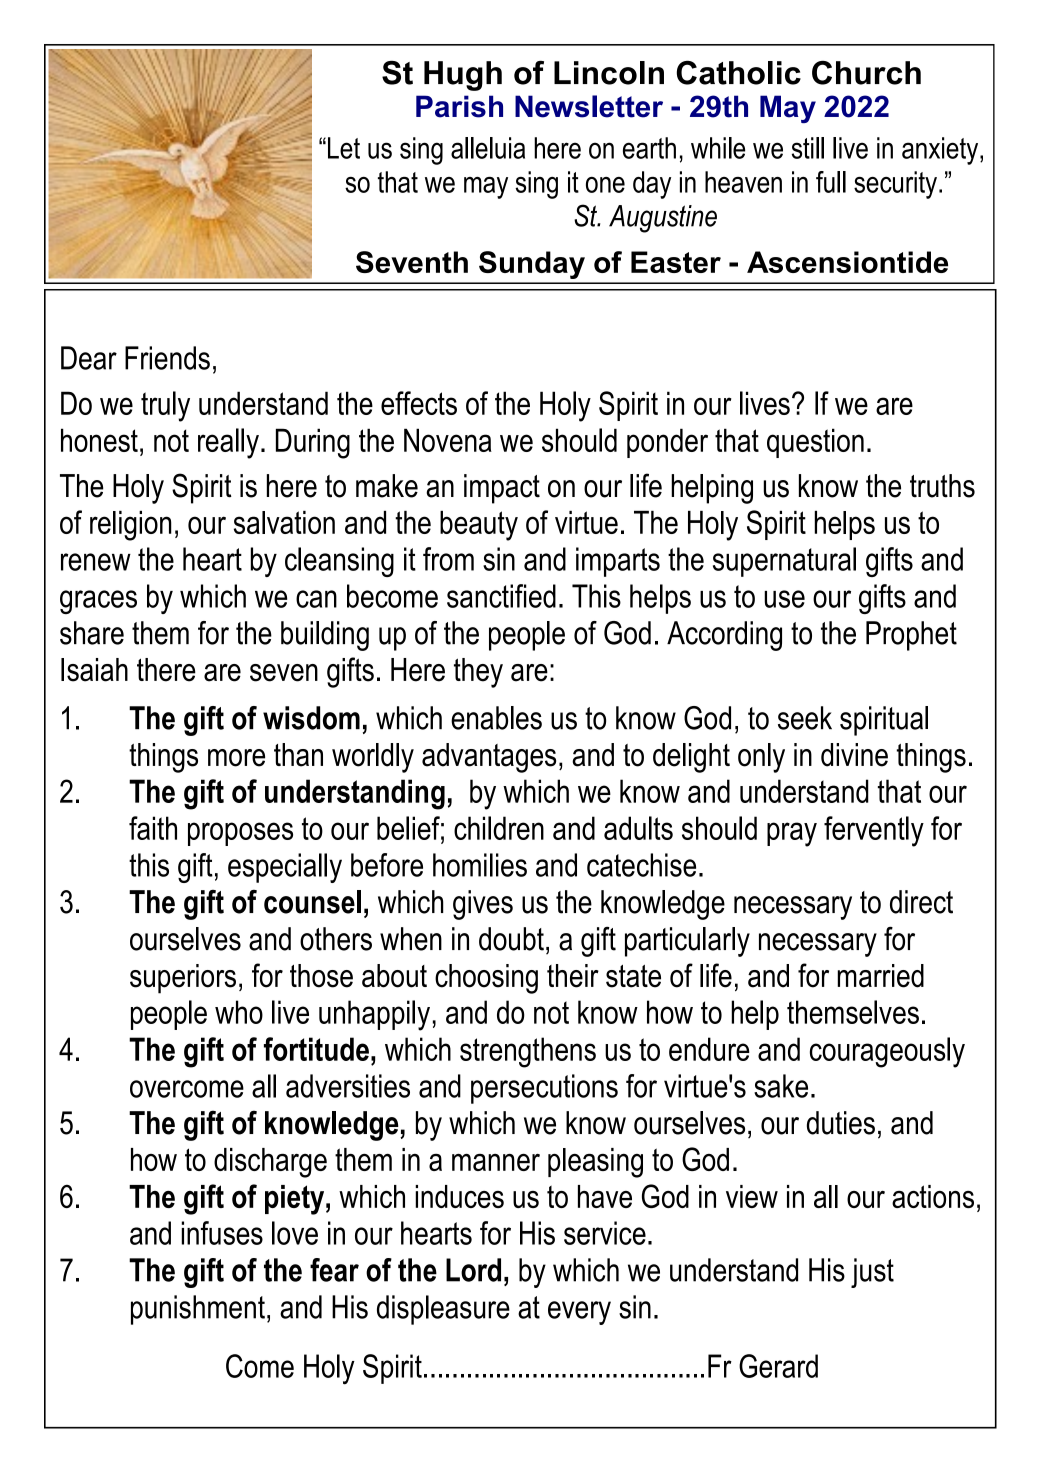 The height and width of the screenshot is (1469, 1039). What do you see at coordinates (805, 718) in the screenshot?
I see `seek` at bounding box center [805, 718].
